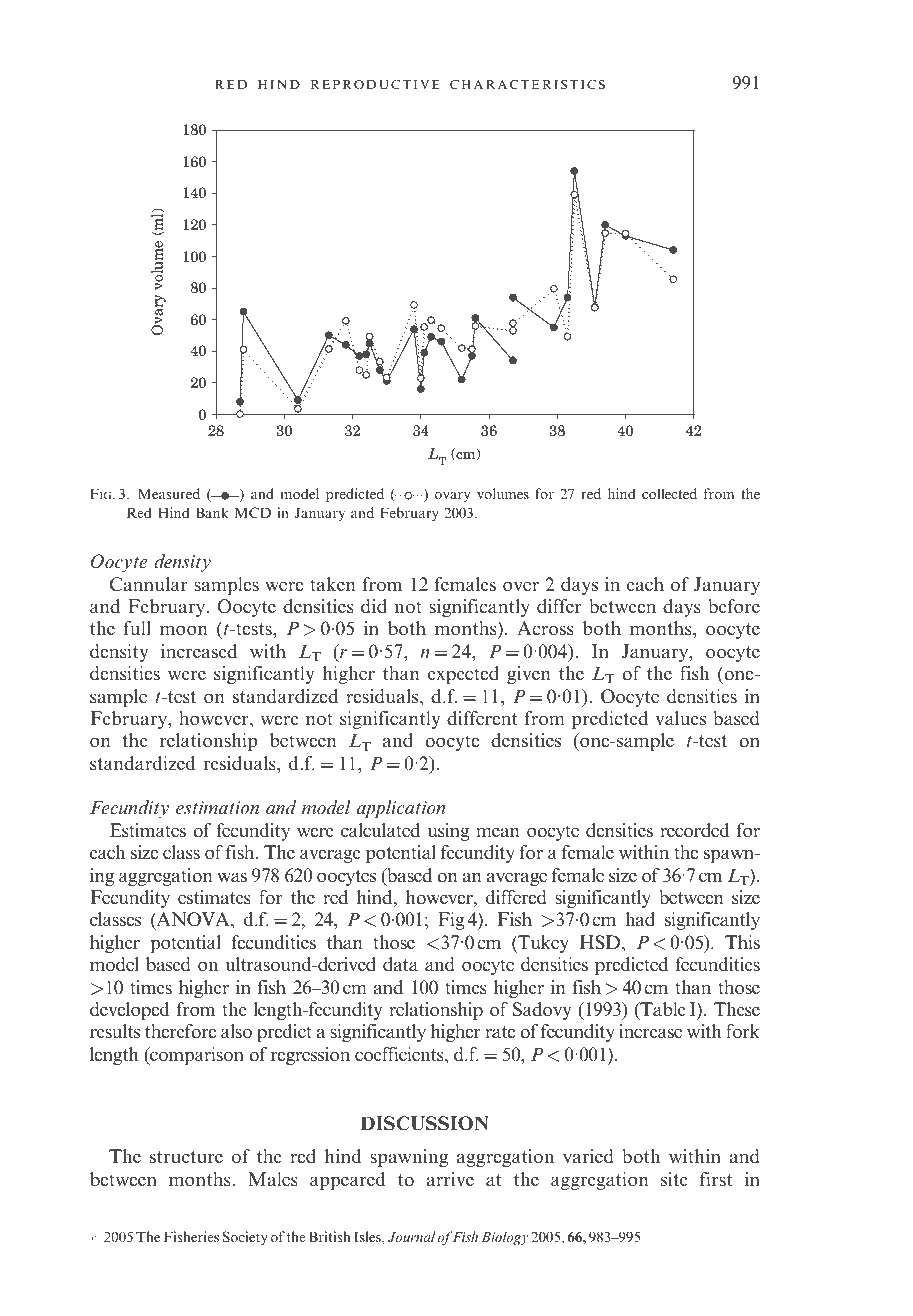 The height and width of the screenshot is (1316, 913). I want to click on estimation, so click(217, 808).
